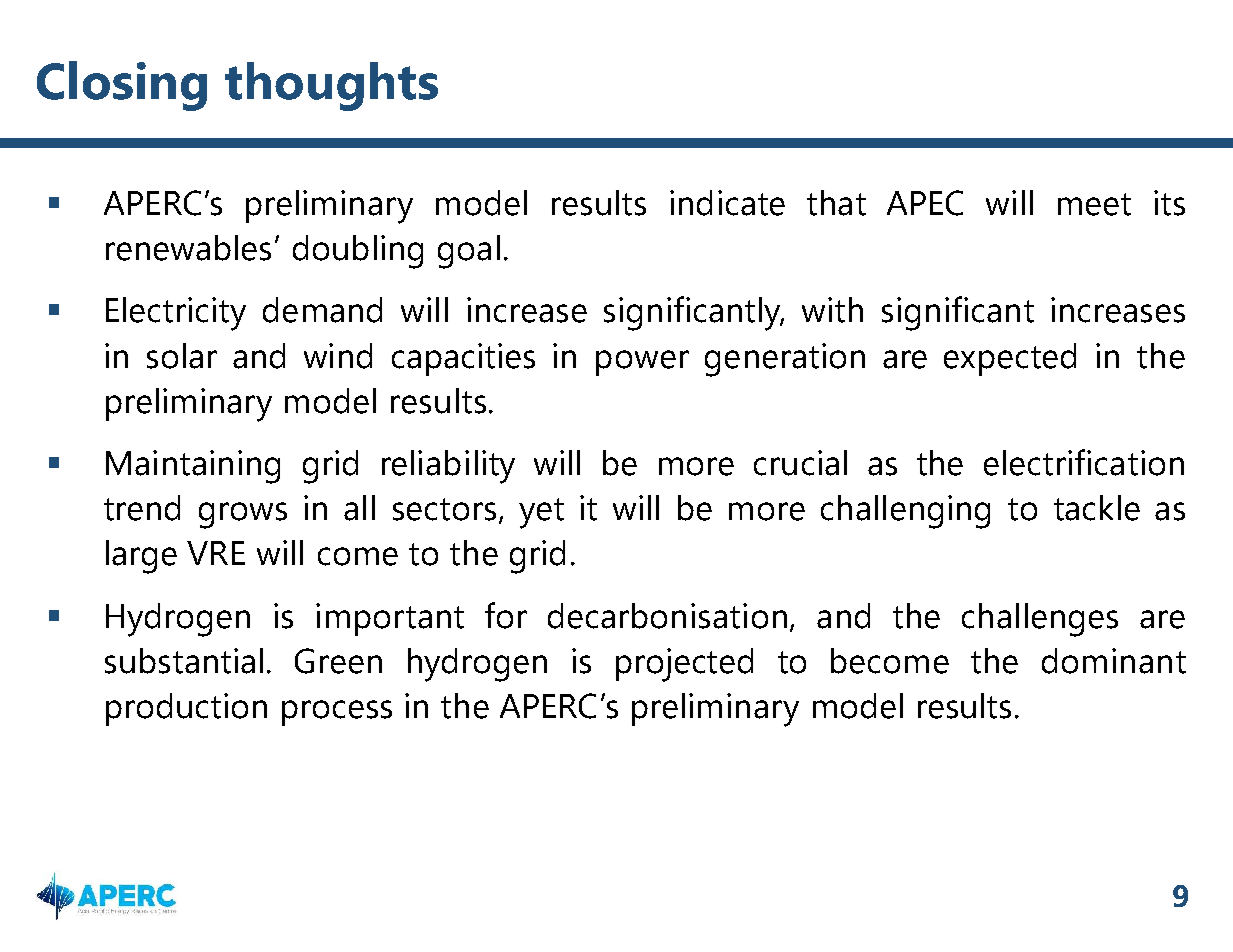  What do you see at coordinates (216, 553) in the screenshot?
I see `VRE` at bounding box center [216, 553].
